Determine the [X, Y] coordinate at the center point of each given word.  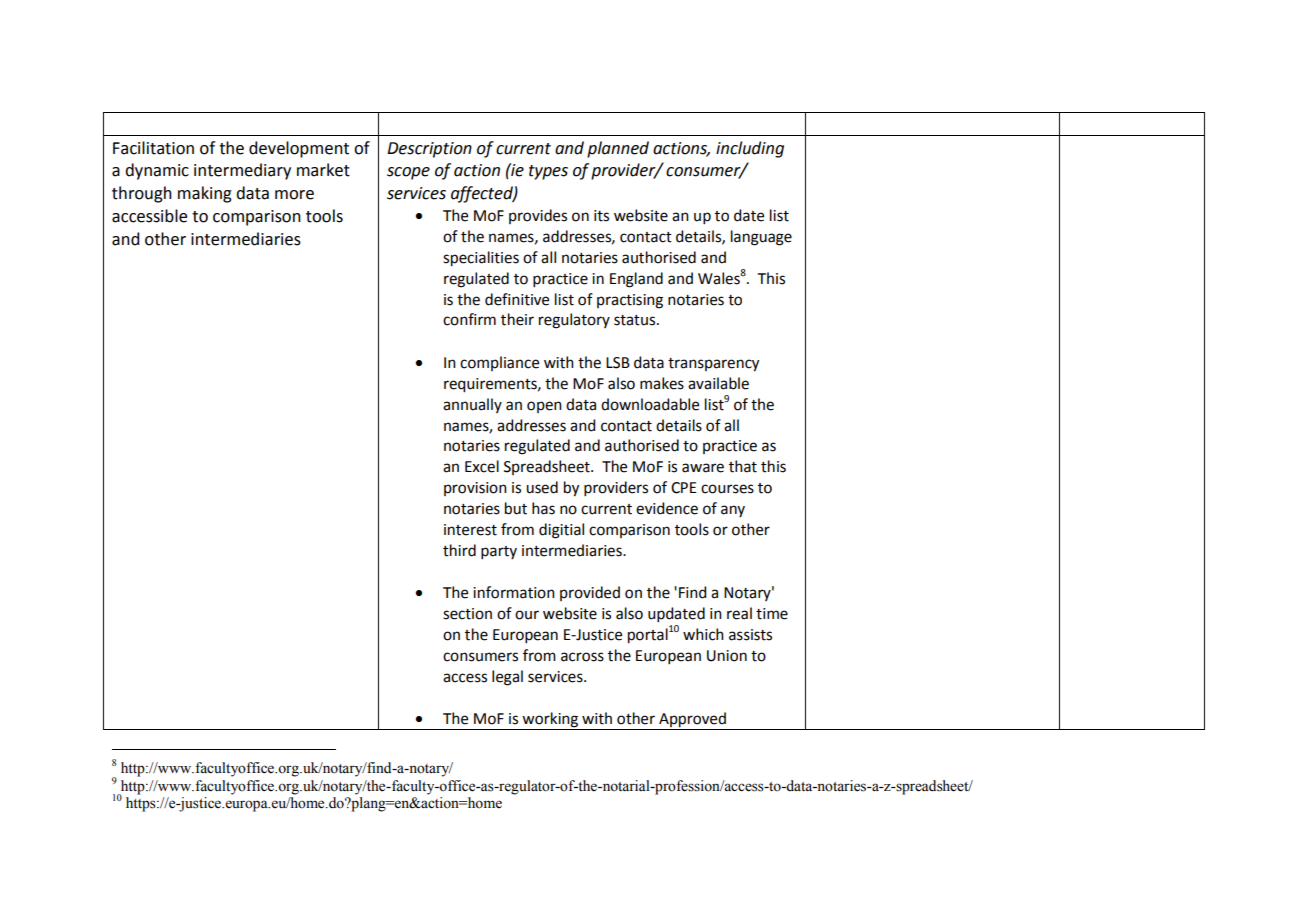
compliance [499, 363]
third [459, 550]
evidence [667, 508]
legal [507, 678]
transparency [713, 365]
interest [470, 530]
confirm [469, 319]
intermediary [242, 171]
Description [429, 150]
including [750, 149]
